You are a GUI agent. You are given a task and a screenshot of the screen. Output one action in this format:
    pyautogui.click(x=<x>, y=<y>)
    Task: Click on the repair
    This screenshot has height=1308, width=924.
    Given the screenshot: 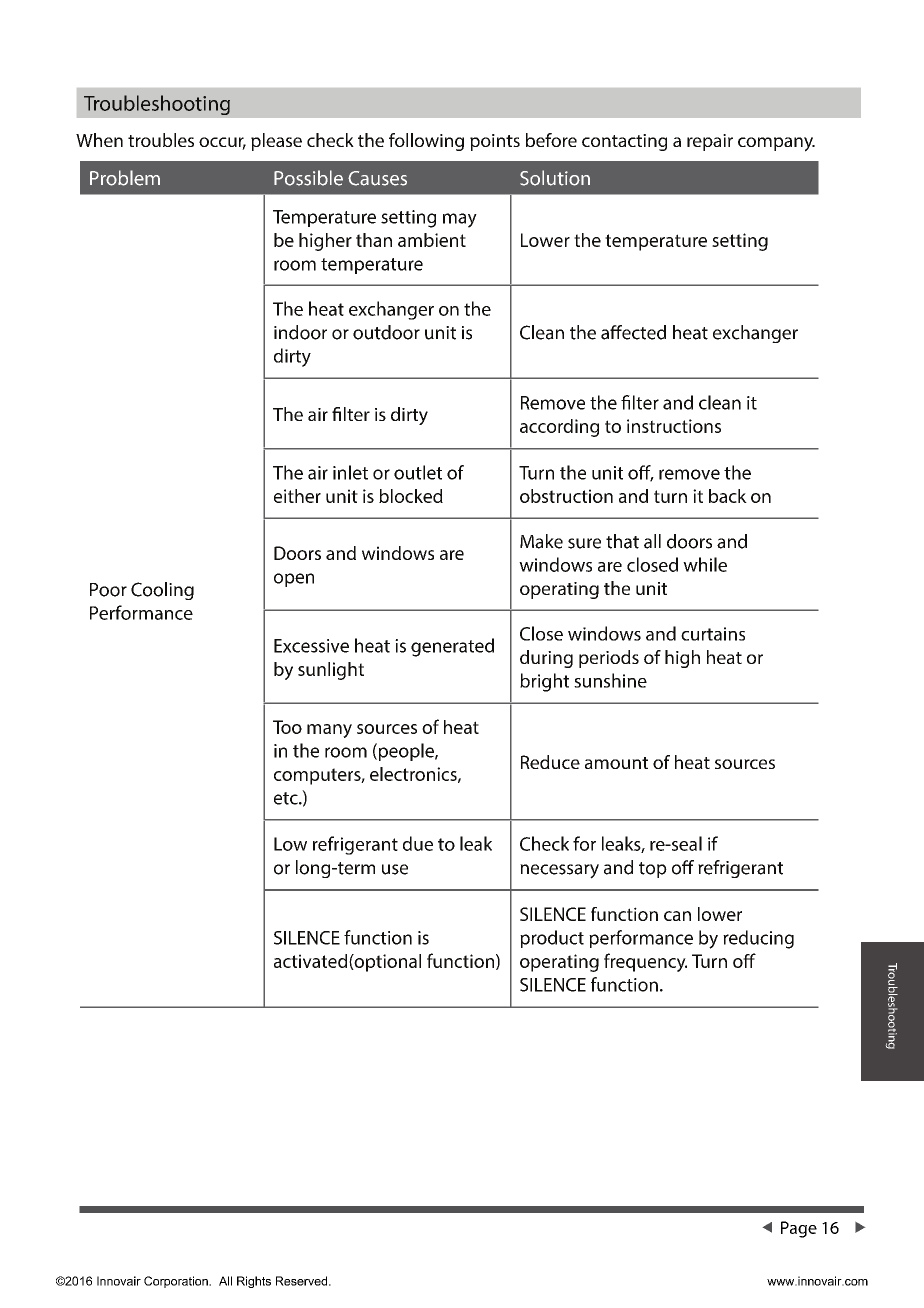 What is the action you would take?
    pyautogui.click(x=710, y=142)
